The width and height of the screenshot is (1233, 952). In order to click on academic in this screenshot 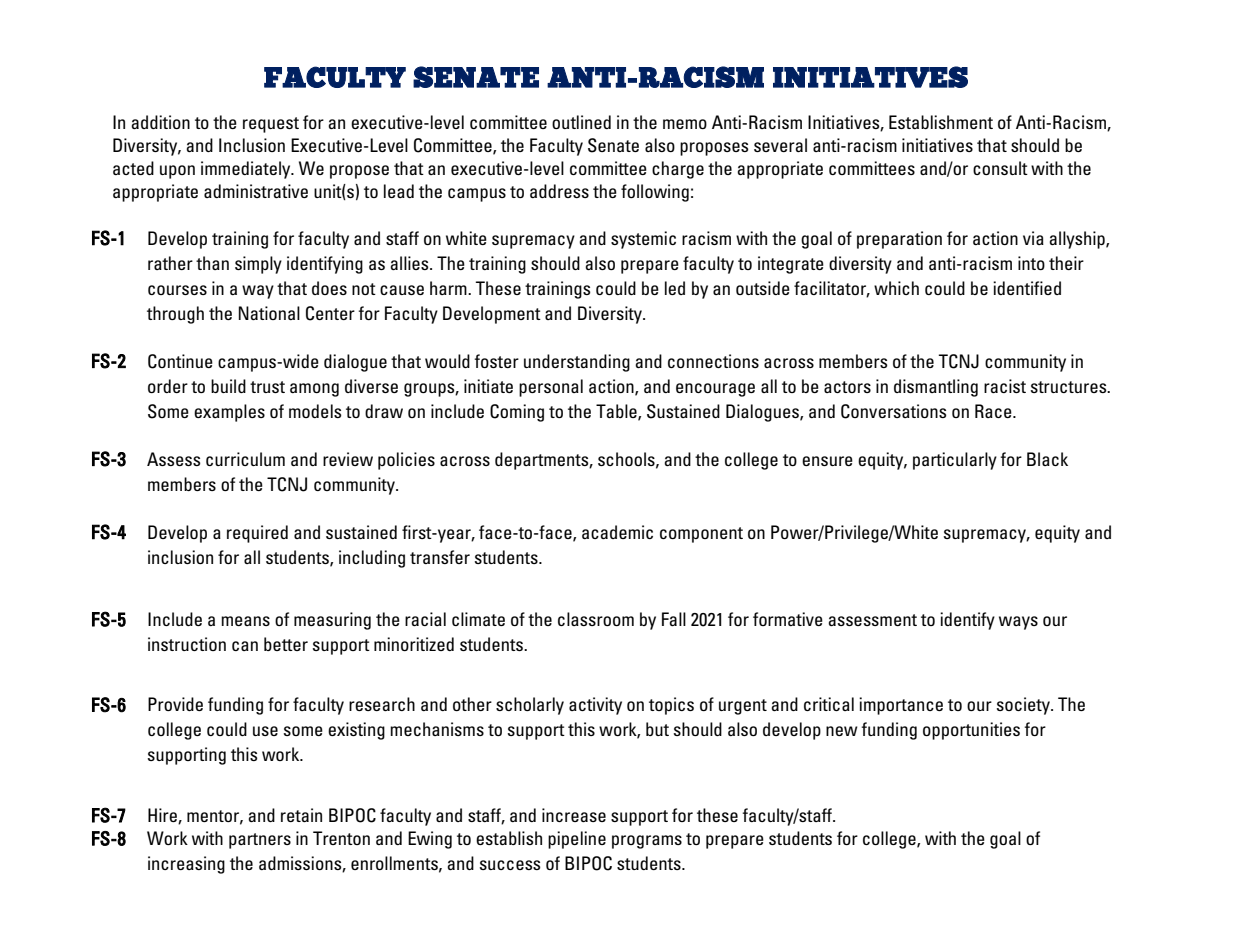, I will do `click(617, 532)`.
